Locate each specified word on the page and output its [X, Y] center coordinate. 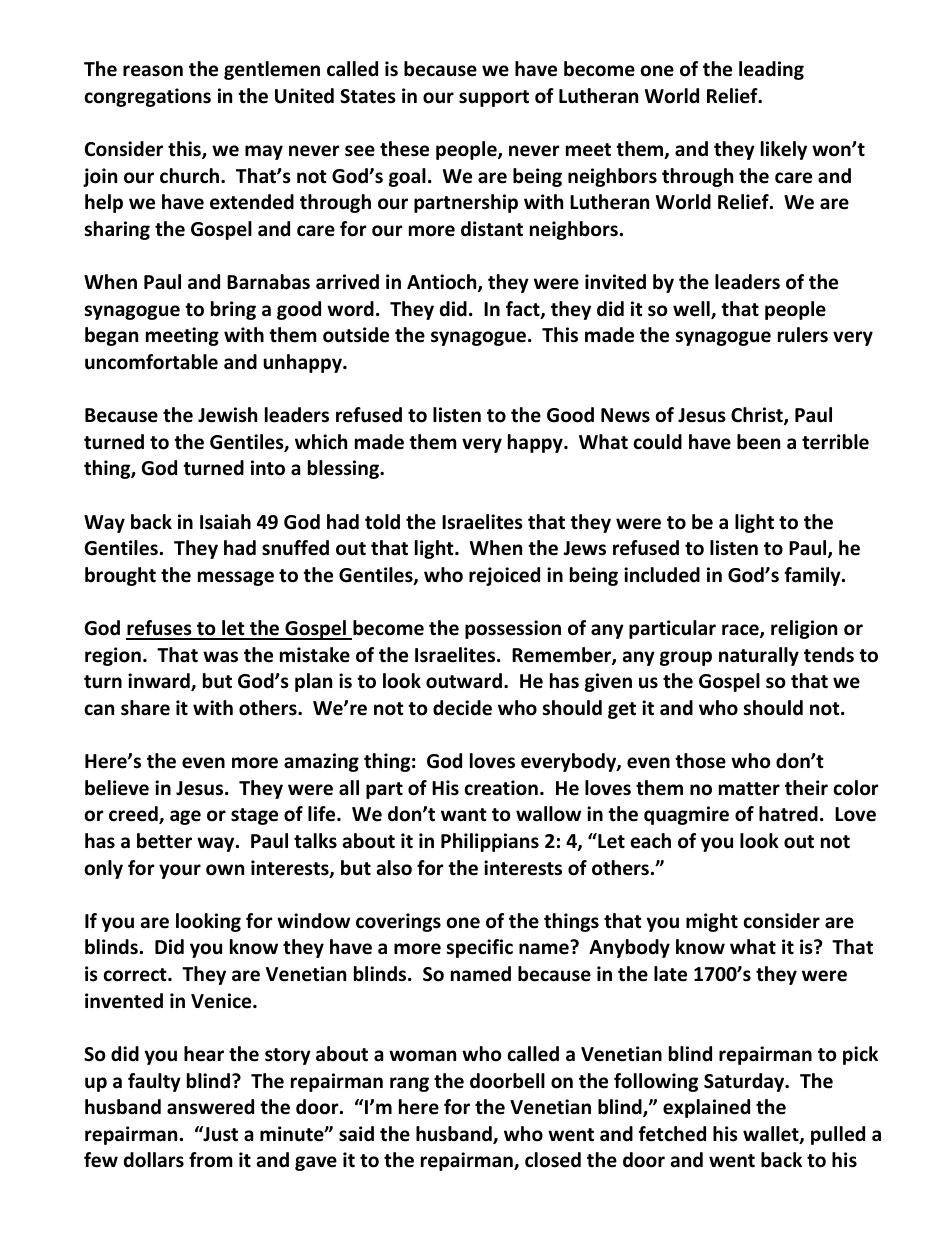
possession [513, 629]
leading [771, 70]
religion [804, 629]
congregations [147, 97]
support [494, 98]
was [220, 657]
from [211, 1160]
